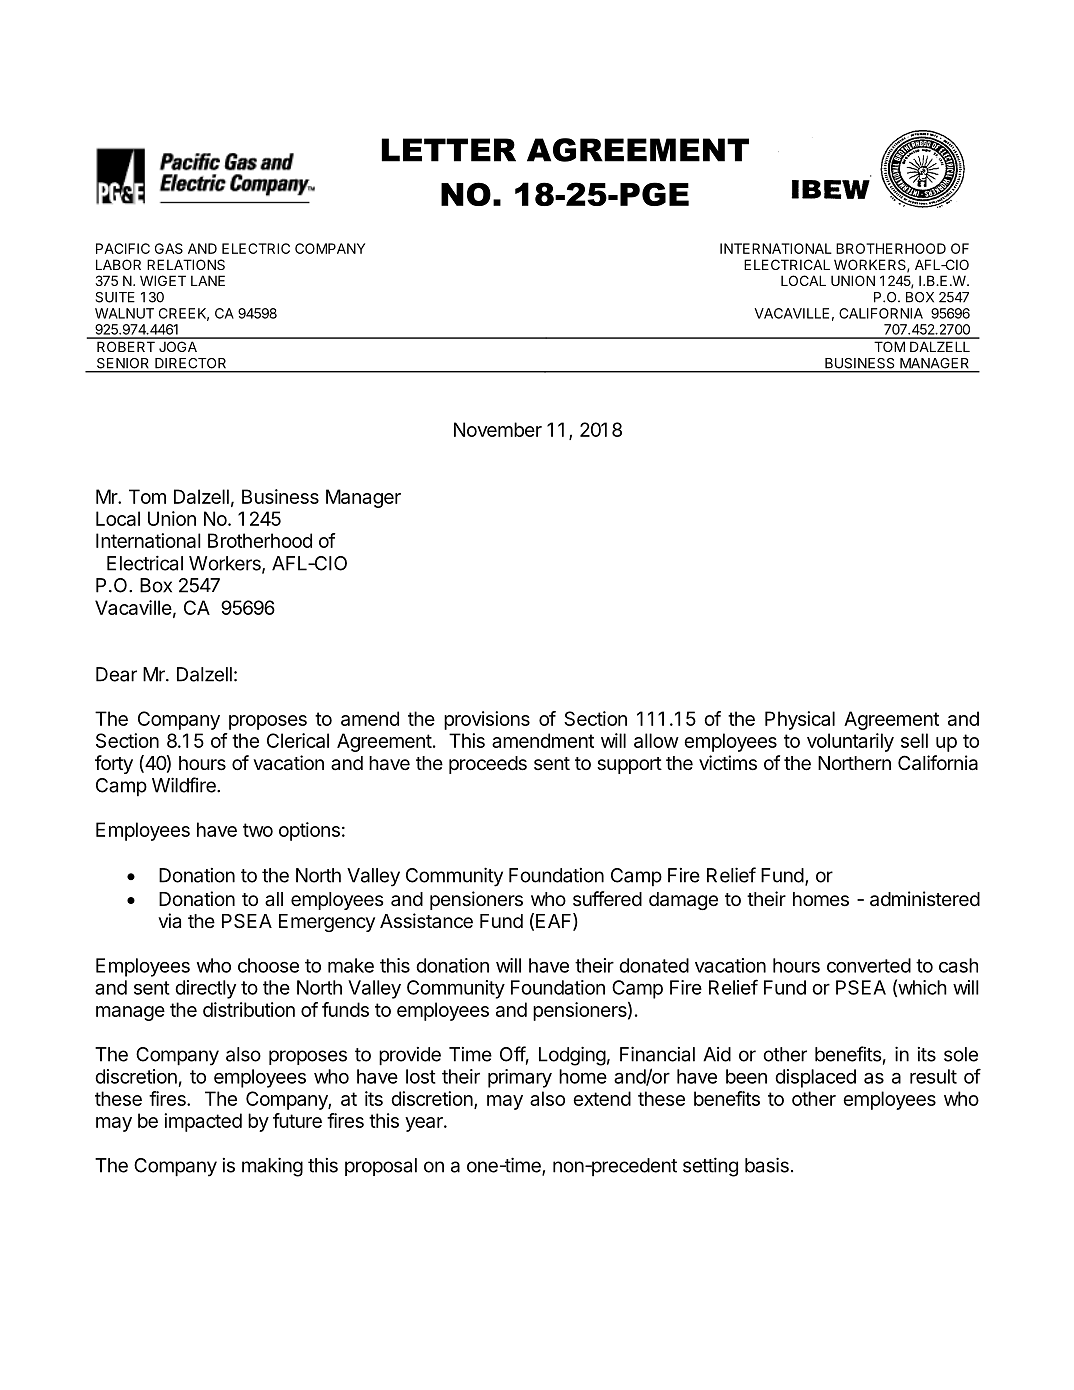  Describe the element at coordinates (169, 248) in the screenshot. I see `GAS` at that location.
